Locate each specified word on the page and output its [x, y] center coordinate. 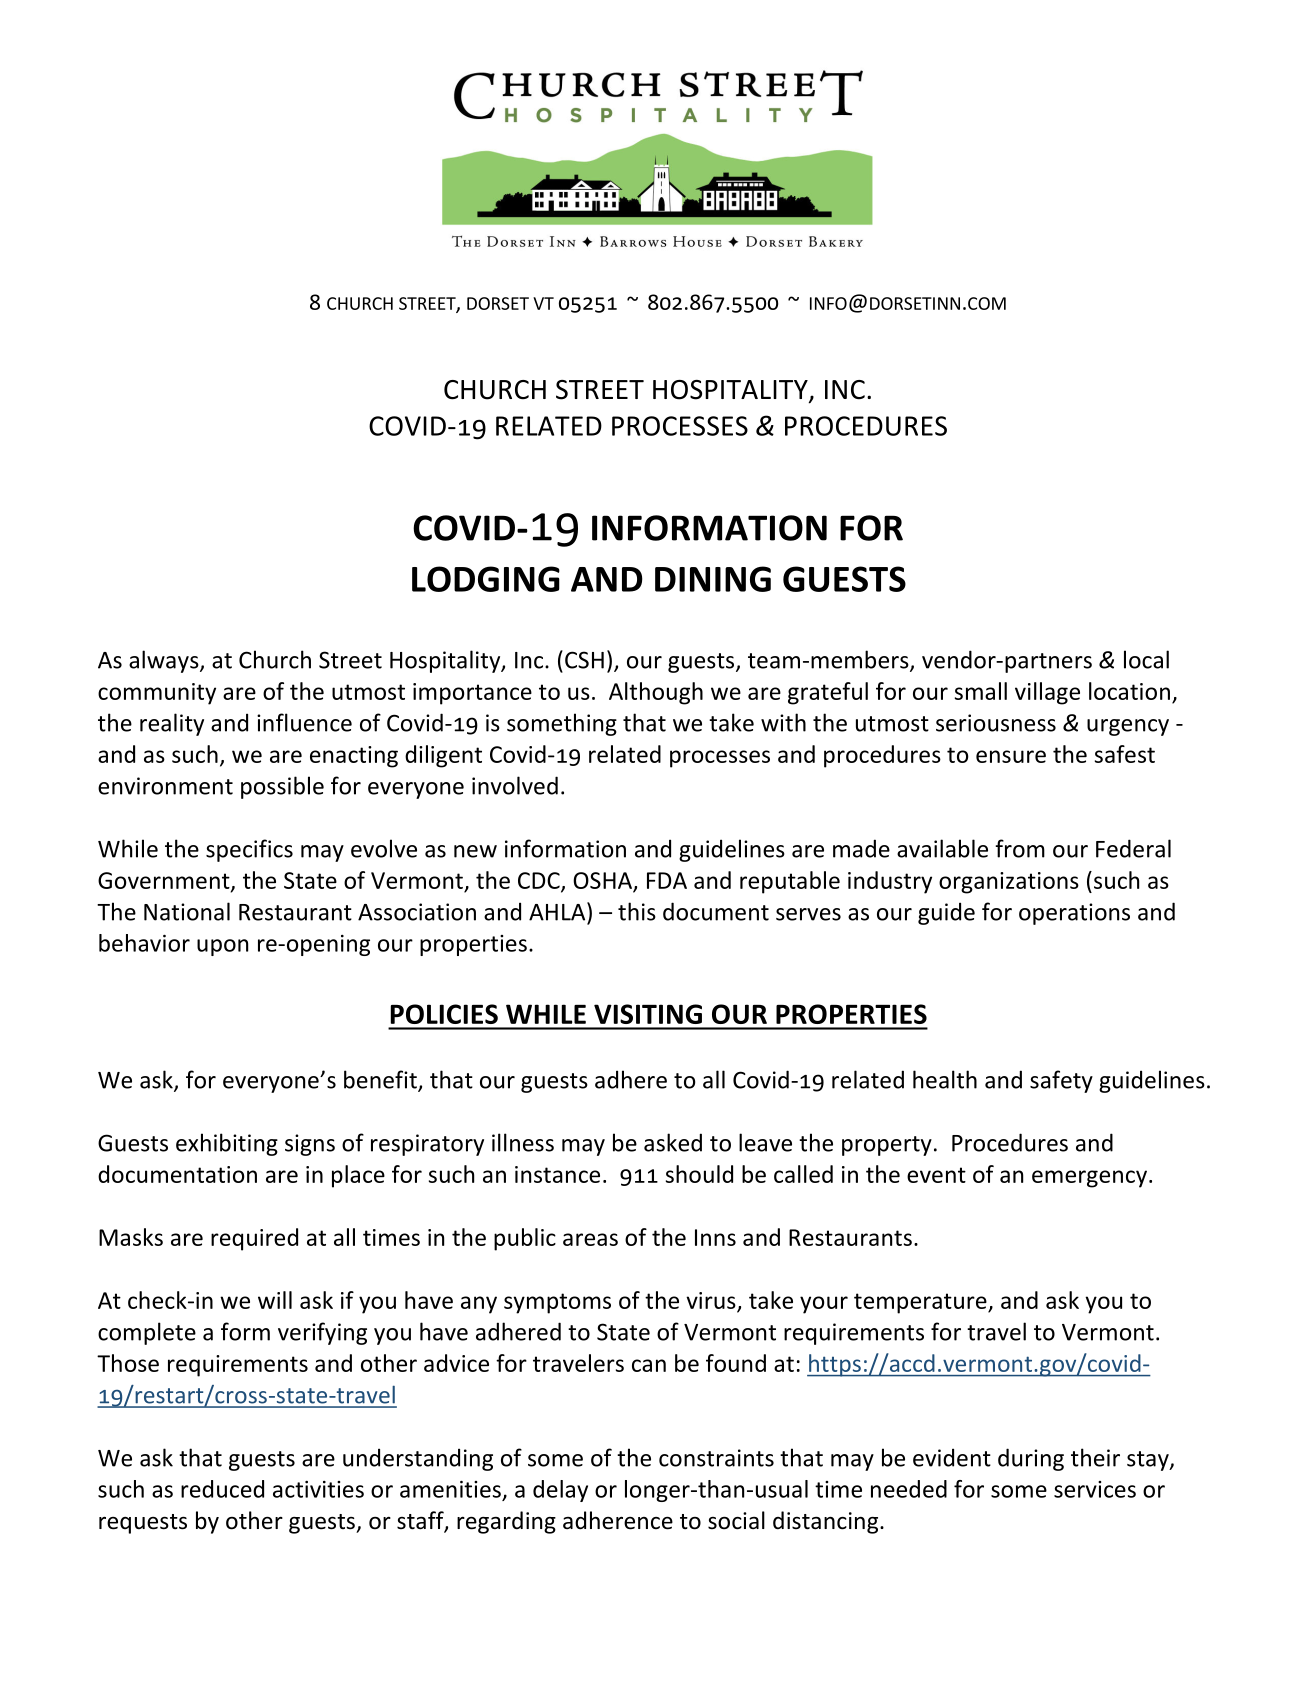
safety [1061, 1081]
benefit [381, 1080]
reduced [222, 1489]
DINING [713, 579]
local [1146, 659]
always [165, 661]
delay [560, 1491]
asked [673, 1142]
